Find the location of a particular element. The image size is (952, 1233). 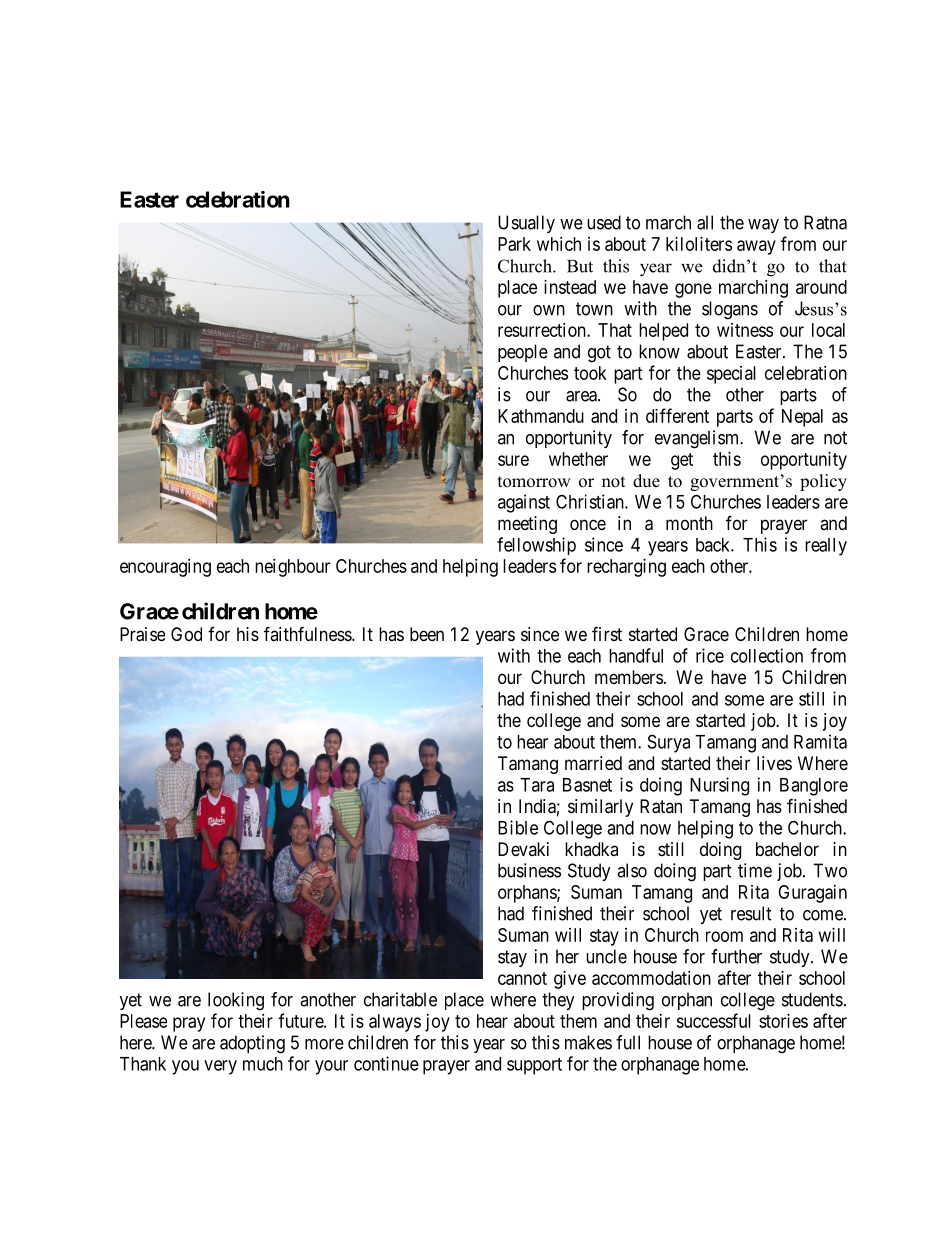

evangelism is located at coordinates (698, 439).
